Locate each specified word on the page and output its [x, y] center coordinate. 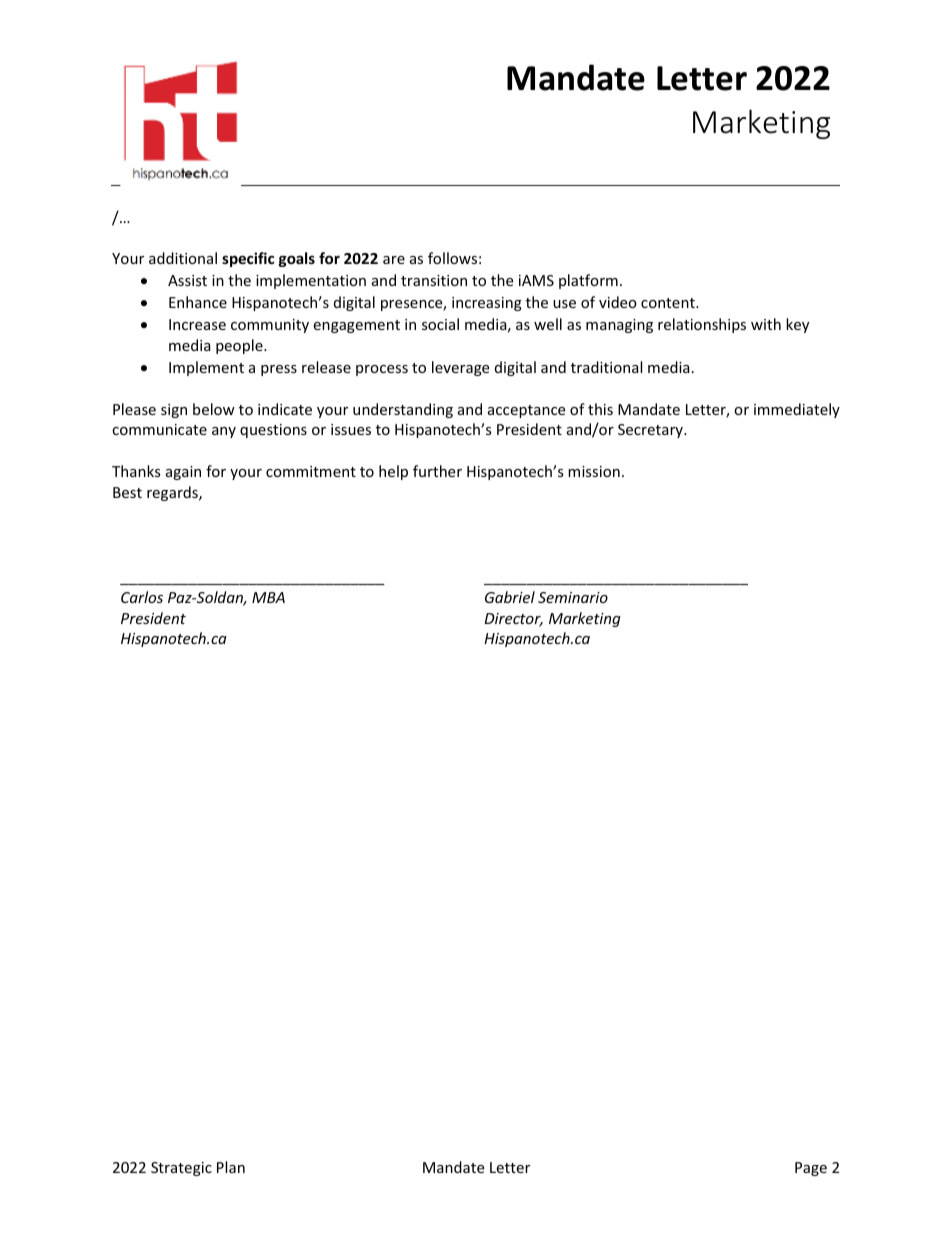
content [669, 303]
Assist [187, 280]
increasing [487, 304]
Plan [231, 1167]
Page [811, 1169]
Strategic [181, 1169]
